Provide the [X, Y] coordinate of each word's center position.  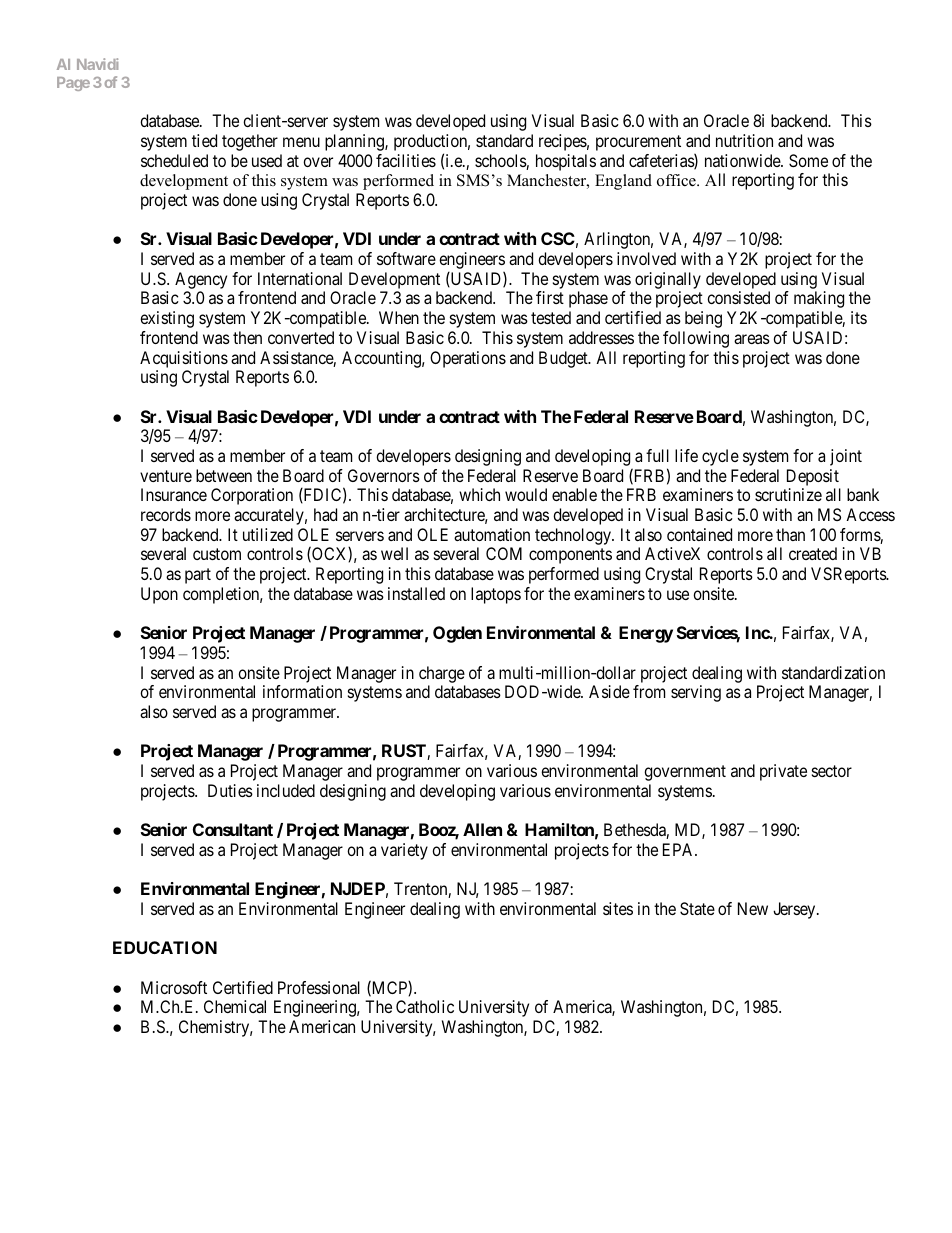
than [790, 534]
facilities [406, 160]
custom [217, 554]
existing [167, 319]
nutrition [744, 140]
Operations [468, 359]
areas [752, 339]
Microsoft [174, 987]
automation [492, 534]
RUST [405, 752]
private [783, 772]
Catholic [425, 1006]
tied [204, 140]
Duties [230, 790]
